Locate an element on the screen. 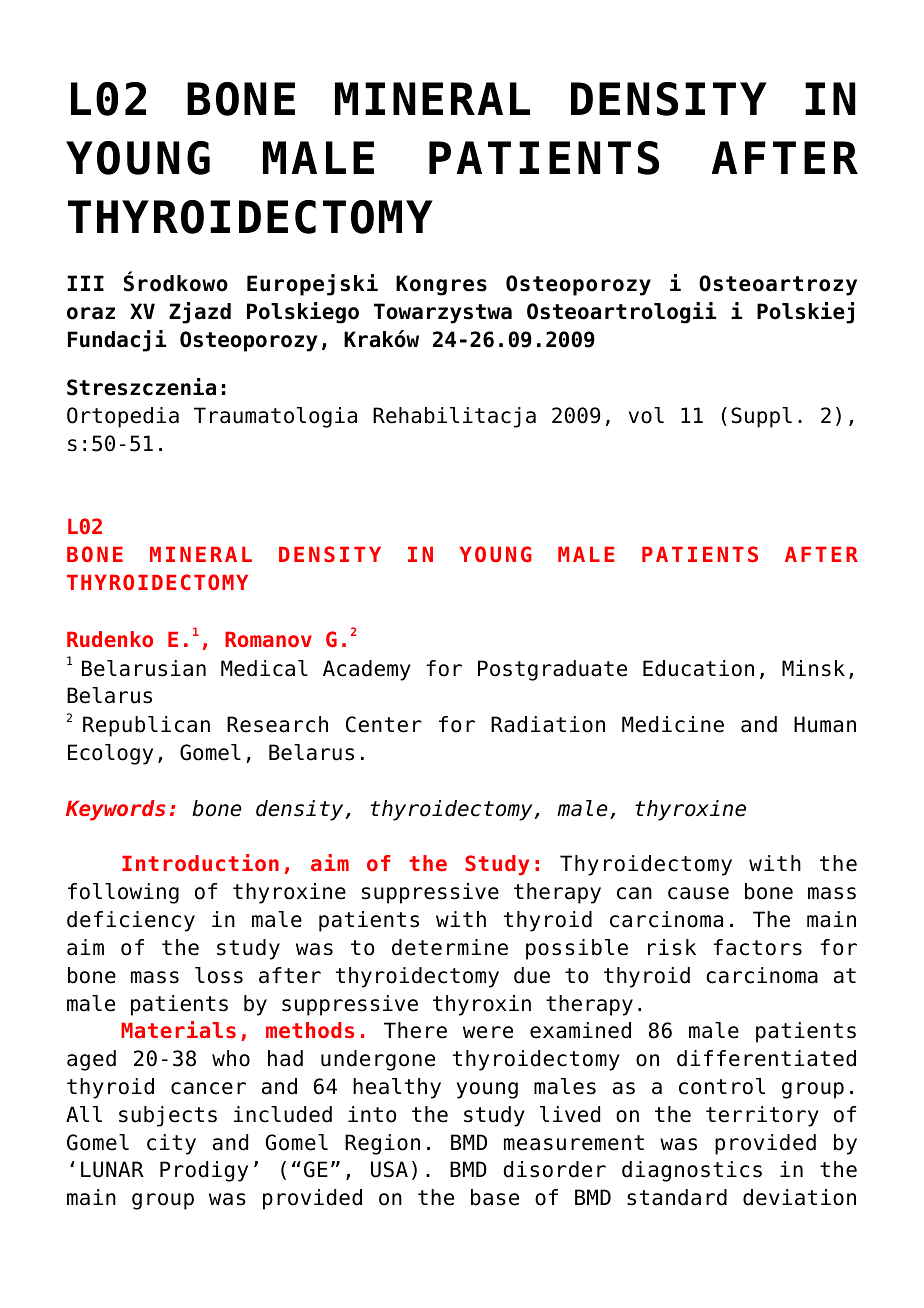 The width and height of the screenshot is (924, 1308). Prodigy is located at coordinates (204, 1171).
